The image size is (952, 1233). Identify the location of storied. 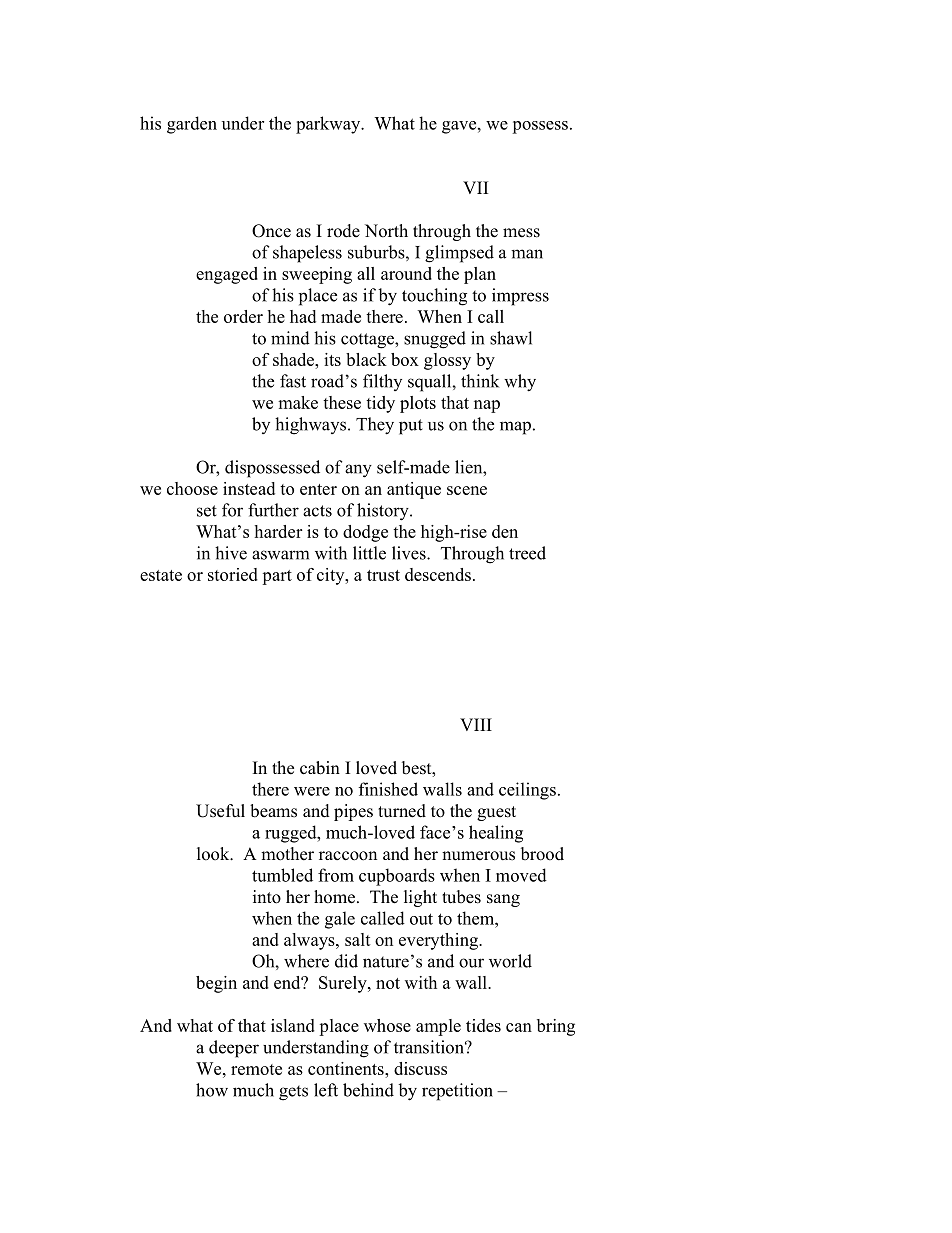
(233, 574).
